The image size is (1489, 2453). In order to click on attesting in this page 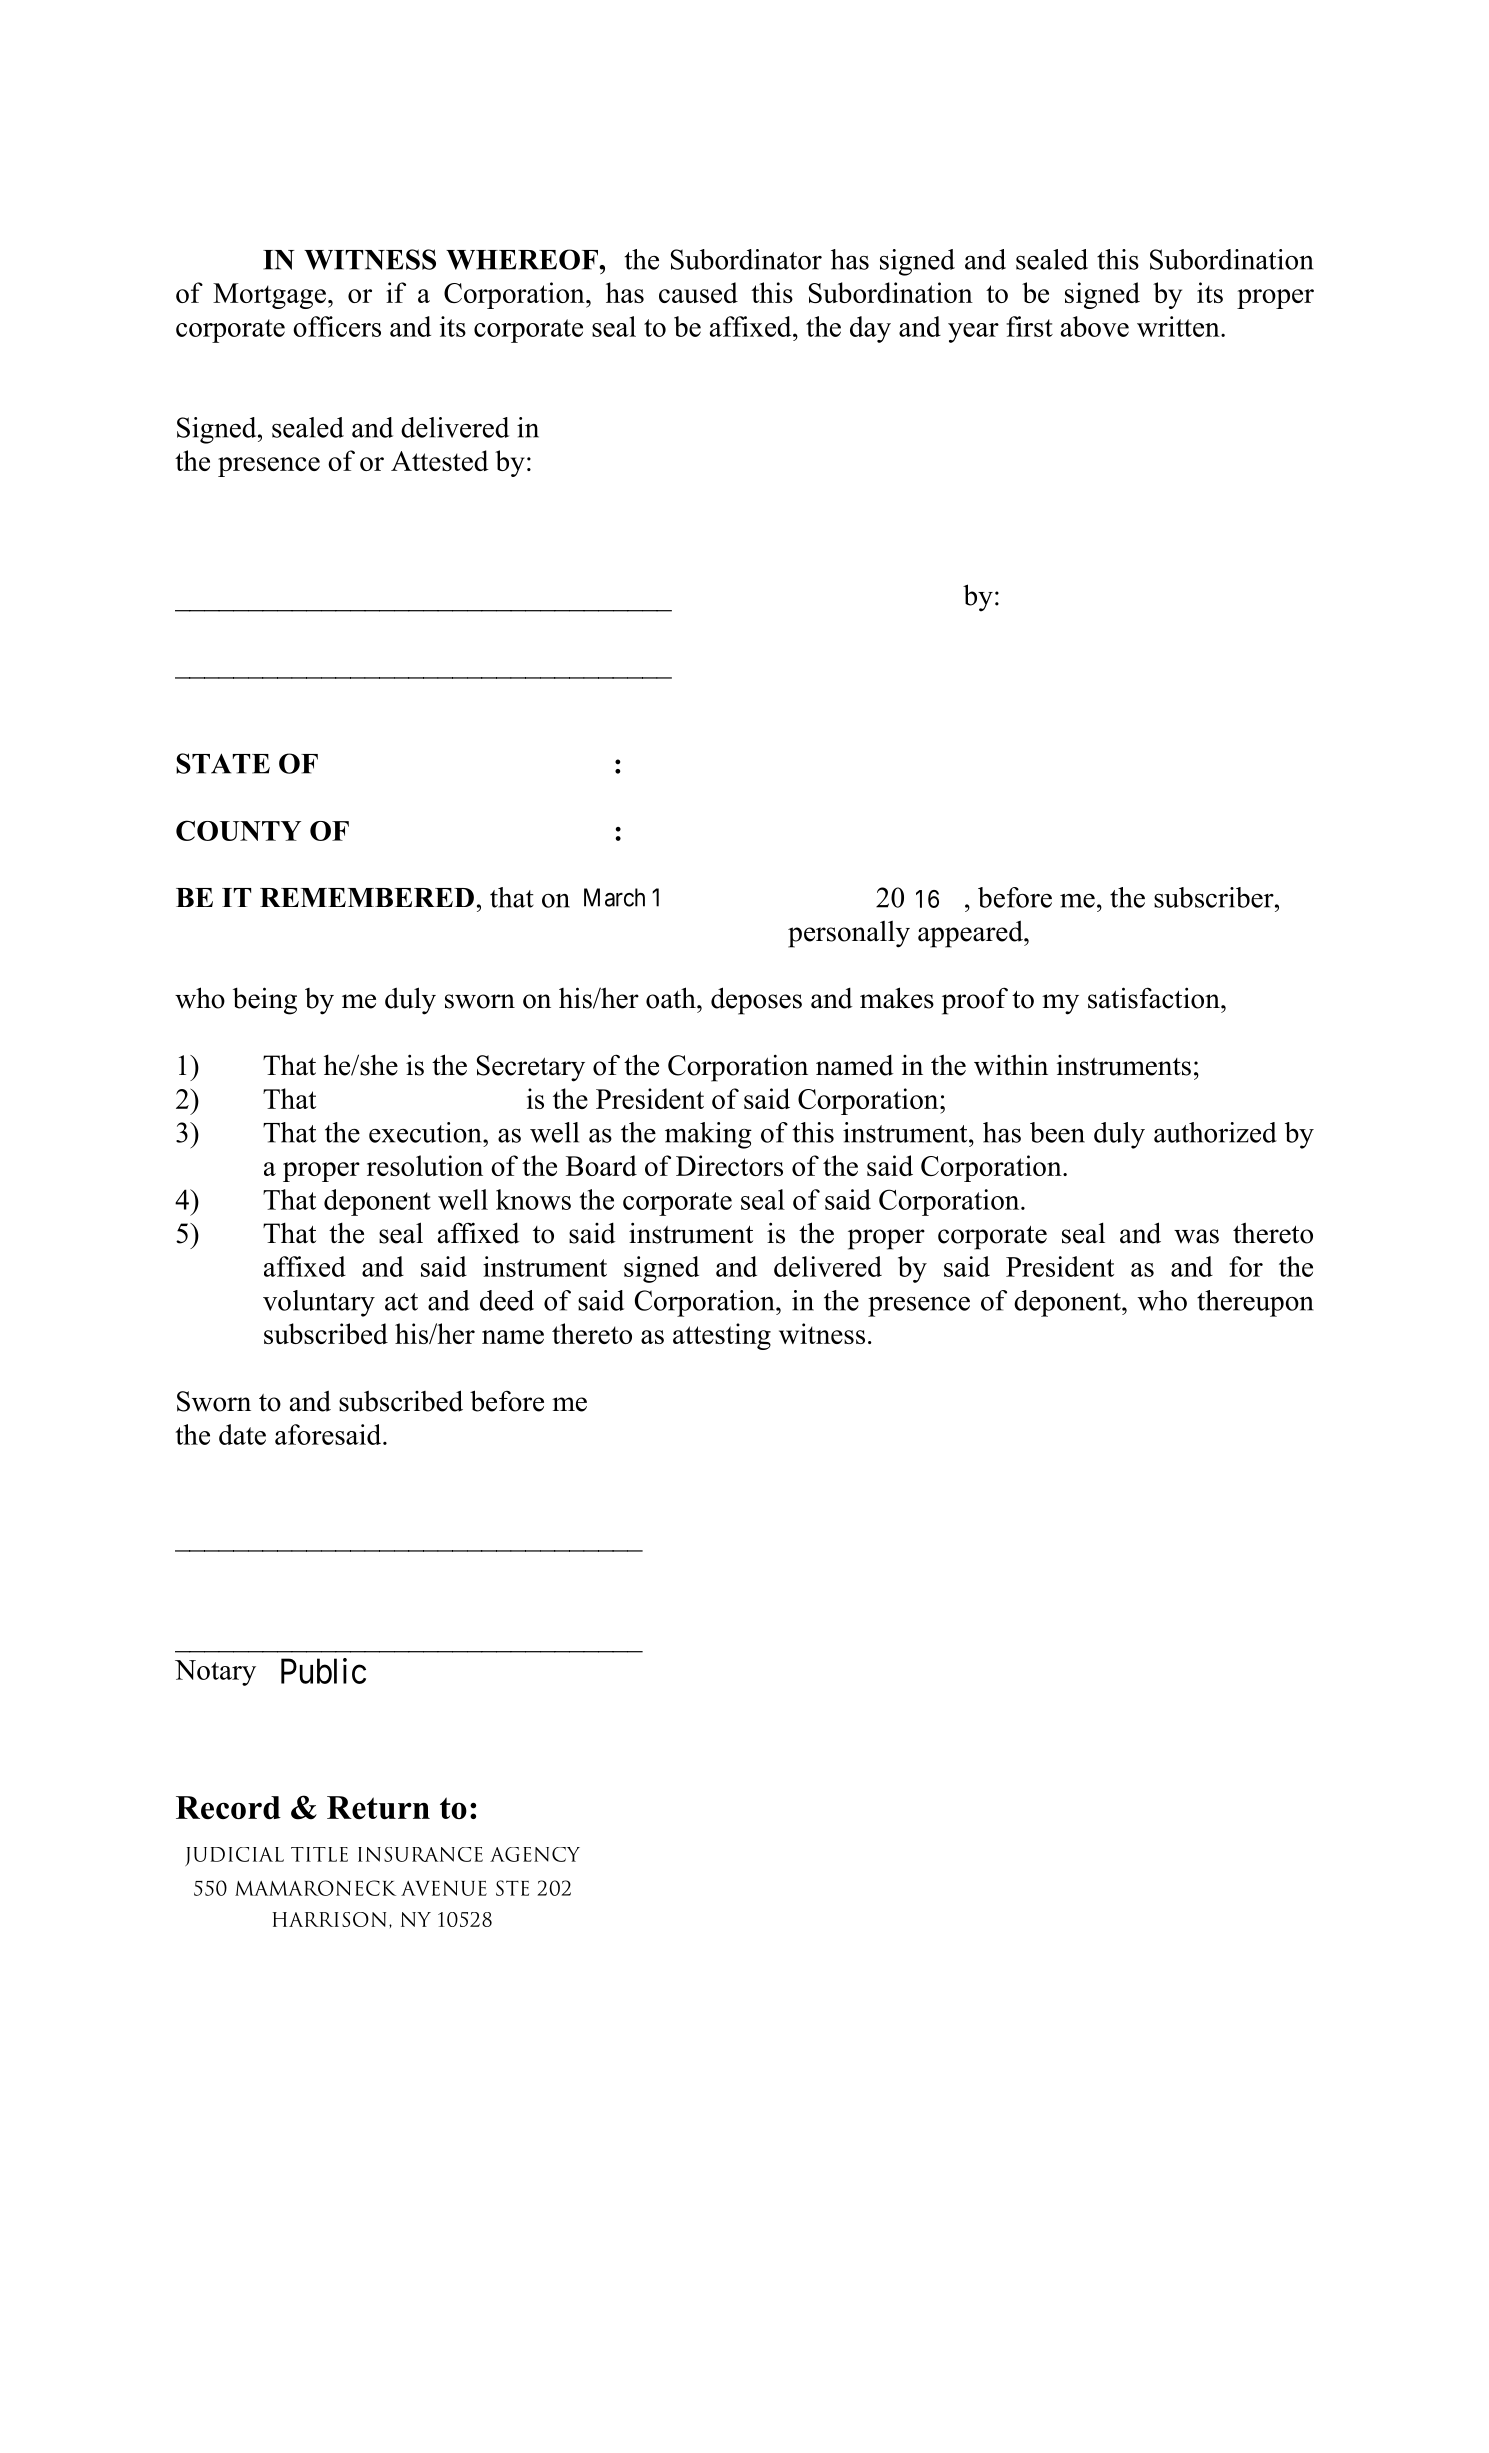, I will do `click(722, 1336)`.
